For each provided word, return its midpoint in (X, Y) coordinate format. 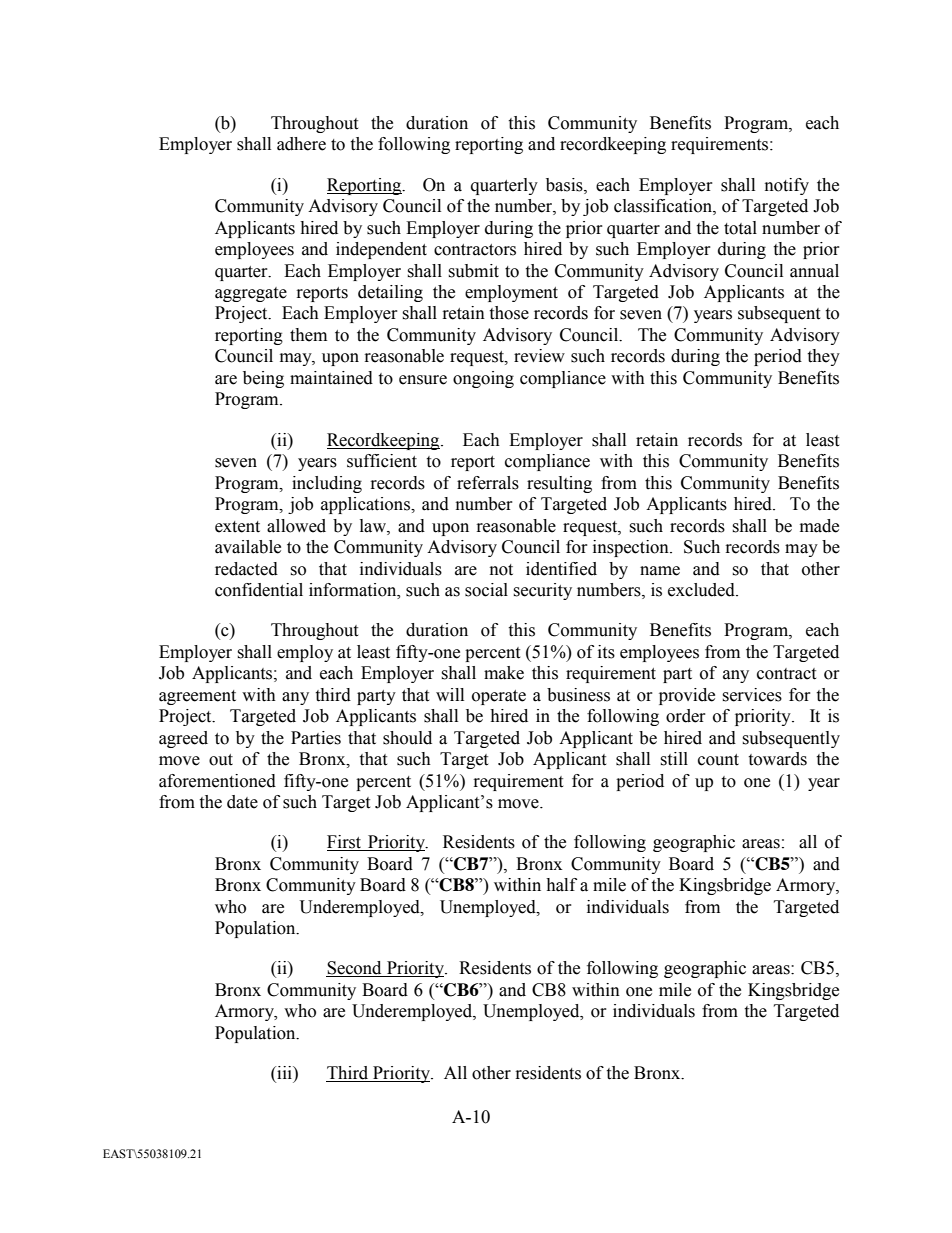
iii (284, 1072)
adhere (301, 144)
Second (355, 969)
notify (787, 186)
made (819, 526)
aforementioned (217, 781)
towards (777, 759)
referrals (488, 483)
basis (565, 185)
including (327, 484)
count (718, 760)
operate (499, 697)
